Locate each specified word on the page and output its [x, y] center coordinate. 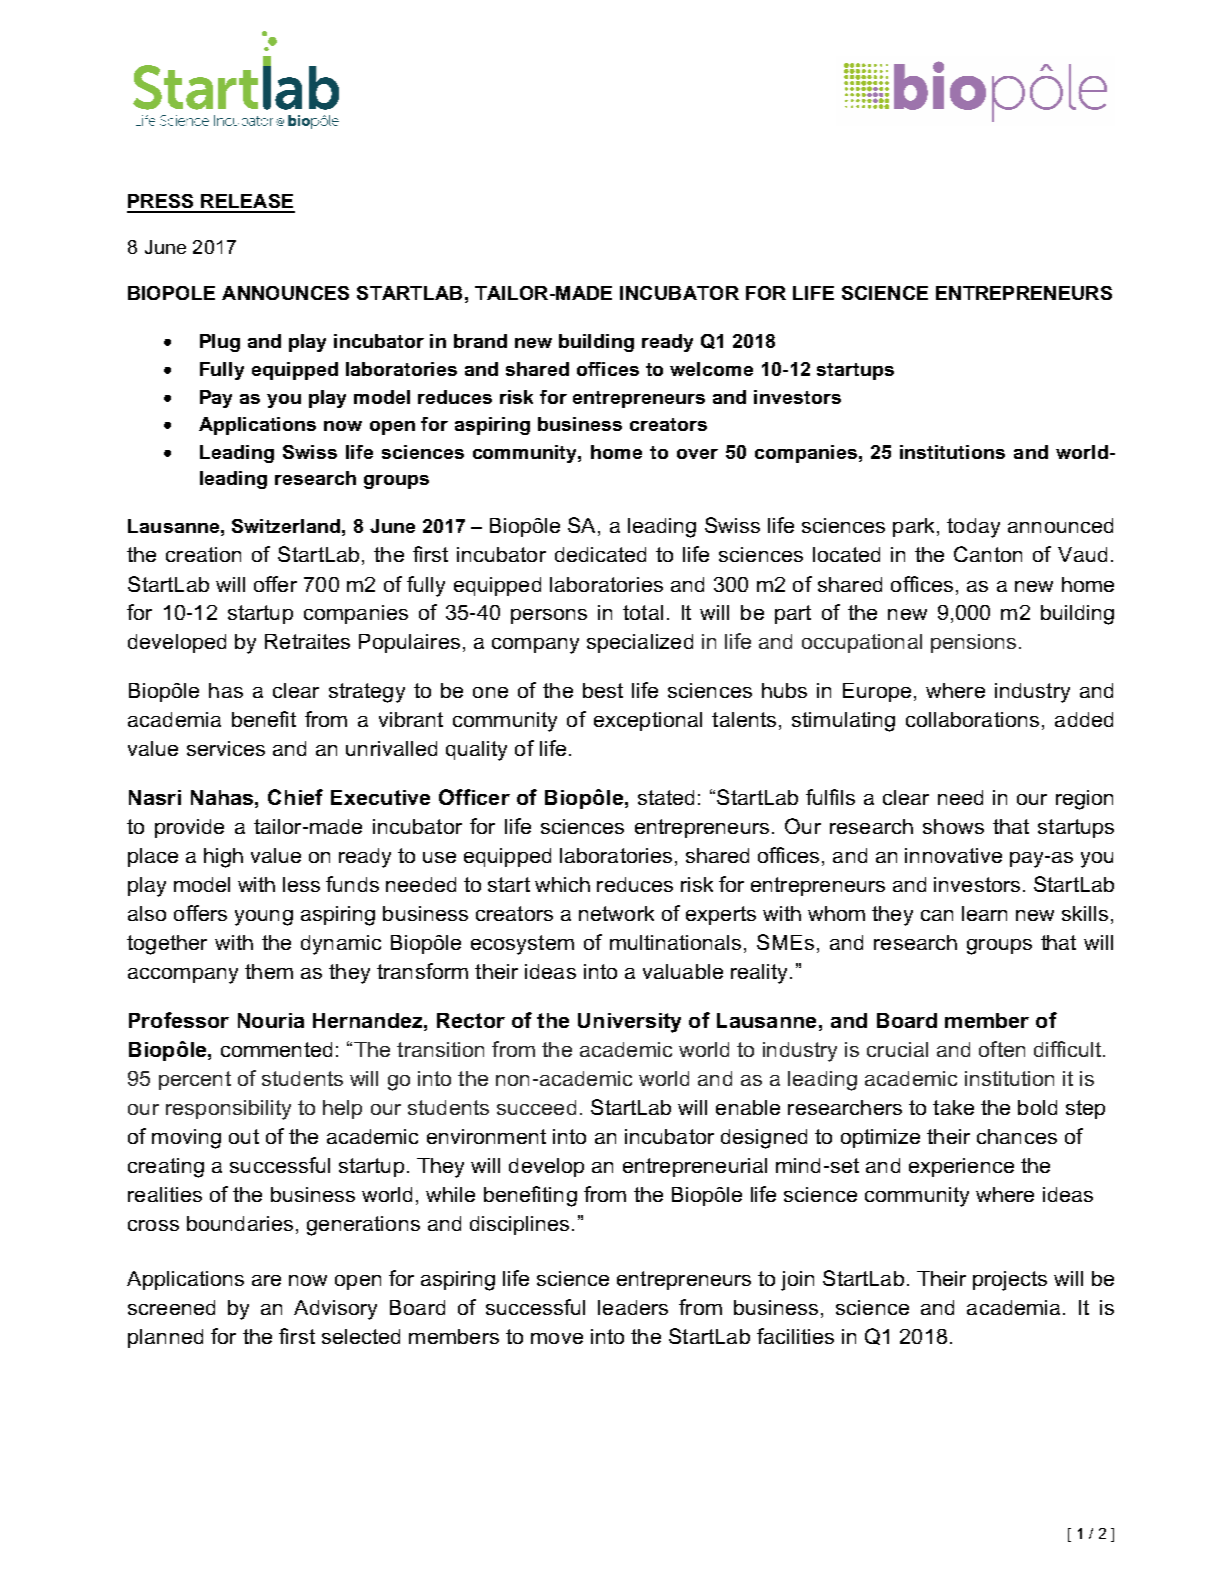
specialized [640, 643]
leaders [633, 1307]
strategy [367, 693]
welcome [711, 369]
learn [984, 913]
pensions [973, 643]
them [269, 971]
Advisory [335, 1310]
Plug [220, 343]
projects [1010, 1281]
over [697, 454]
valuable [683, 971]
